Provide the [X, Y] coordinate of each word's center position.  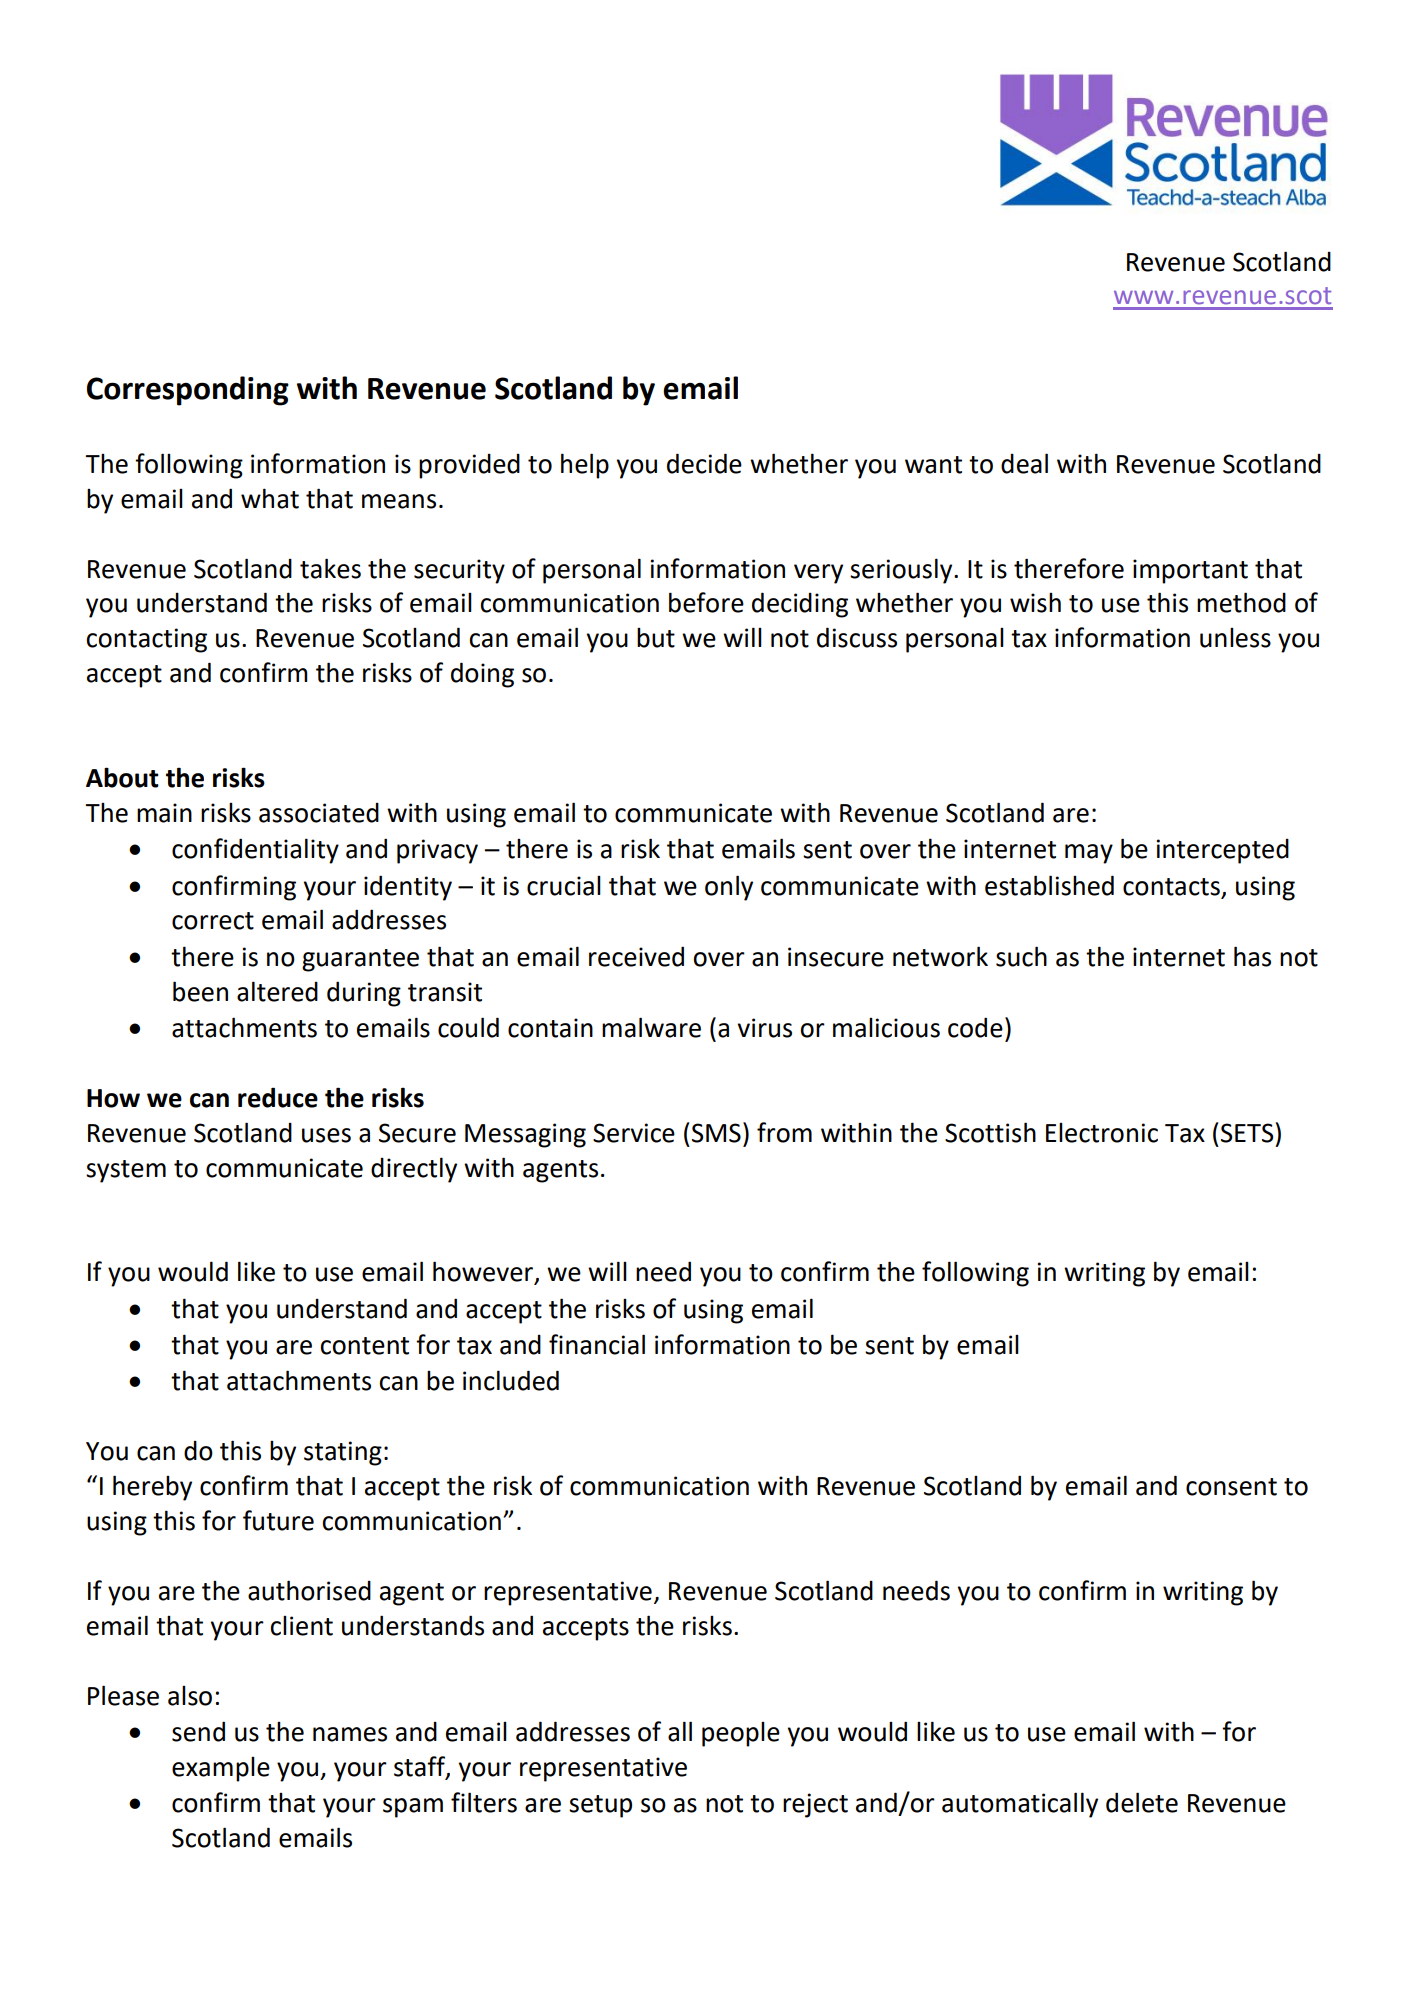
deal [1024, 463]
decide [704, 463]
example [221, 1769]
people [741, 1734]
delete [1142, 1802]
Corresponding [188, 391]
